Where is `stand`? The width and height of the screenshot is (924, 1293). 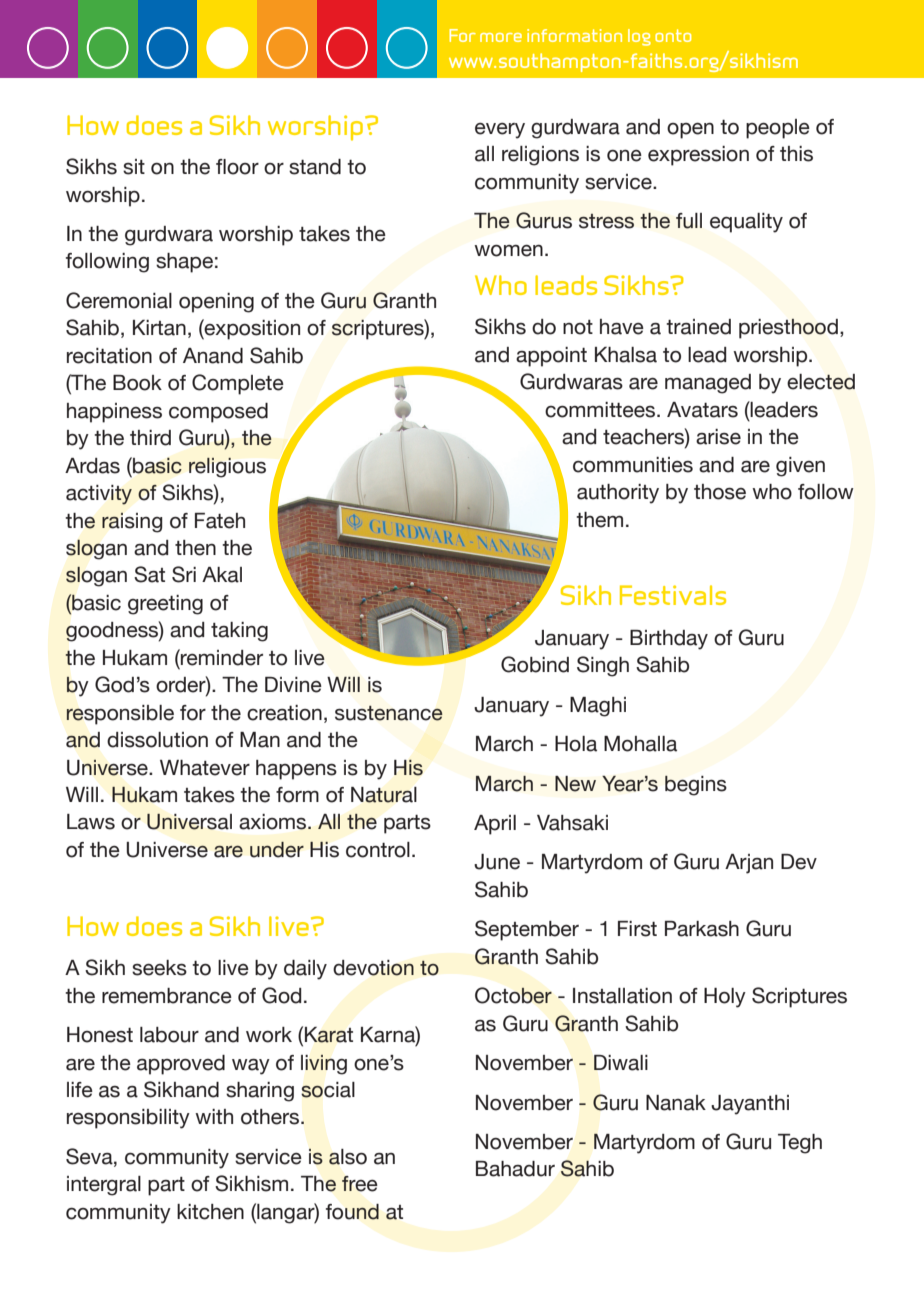
stand is located at coordinates (315, 167).
